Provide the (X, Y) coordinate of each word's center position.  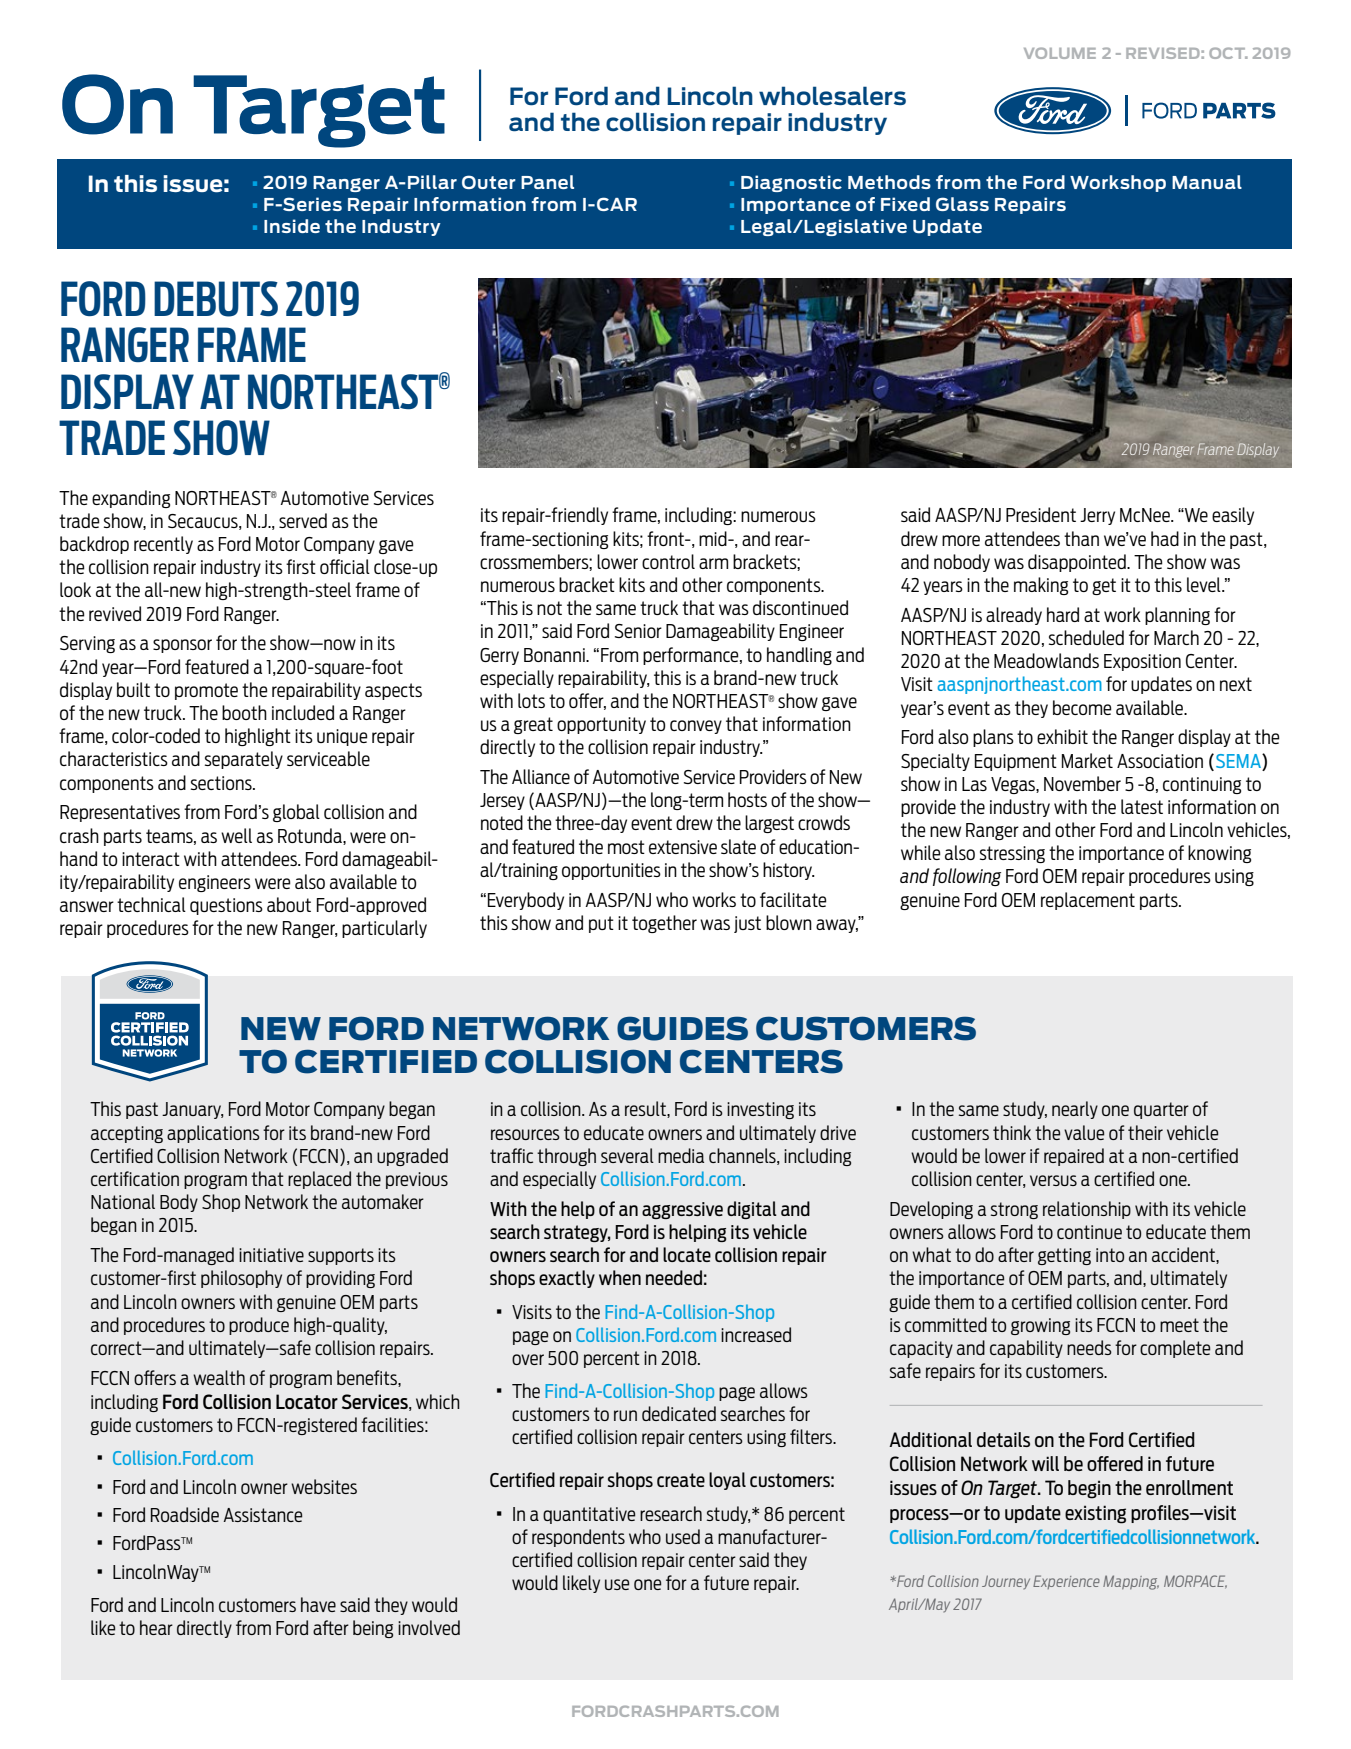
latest (1142, 806)
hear (156, 1627)
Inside (292, 226)
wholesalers (832, 96)
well (236, 835)
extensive (683, 847)
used (683, 1536)
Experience (1066, 1582)
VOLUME (1060, 53)
